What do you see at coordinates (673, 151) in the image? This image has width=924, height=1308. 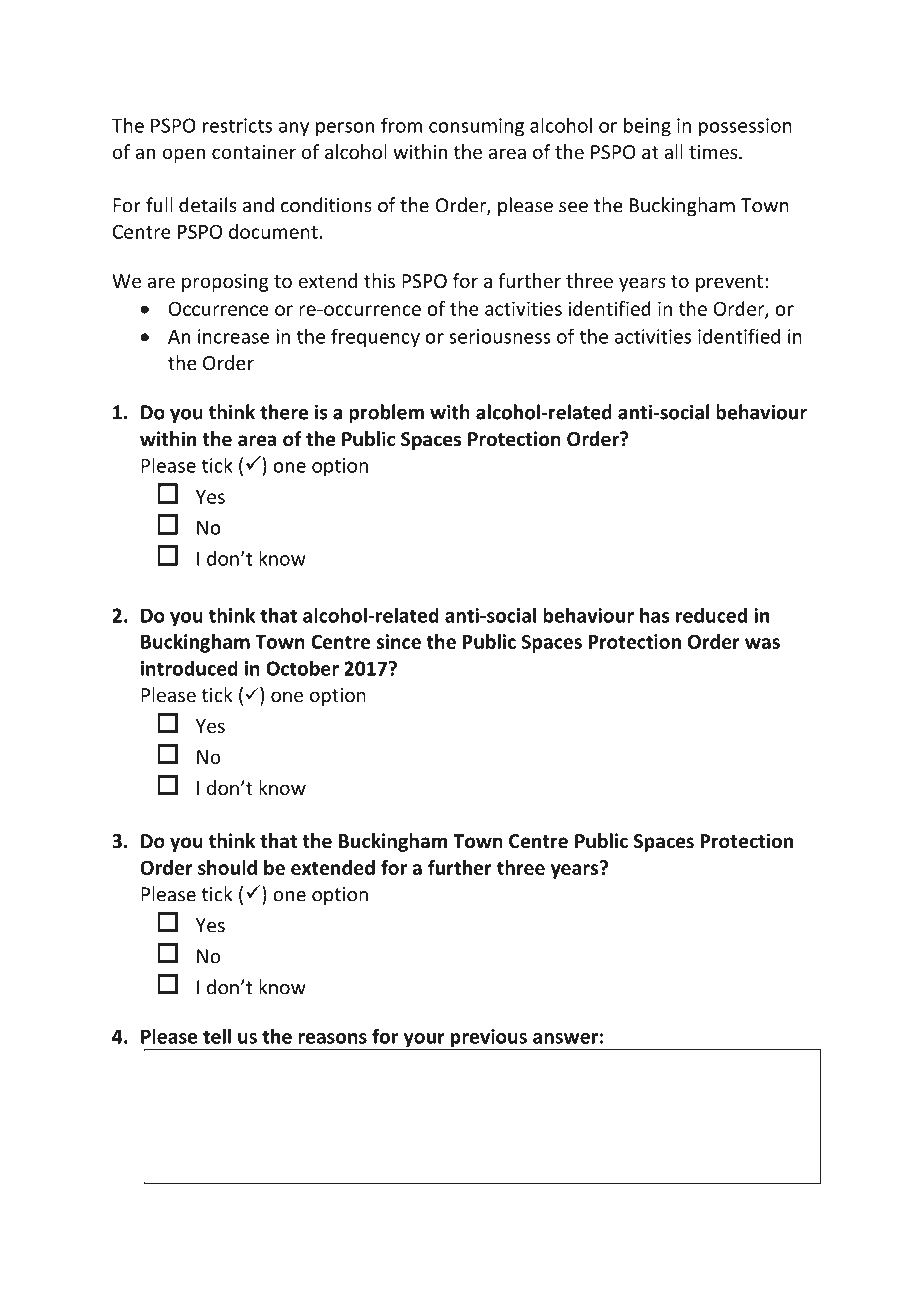 I see `all` at bounding box center [673, 151].
